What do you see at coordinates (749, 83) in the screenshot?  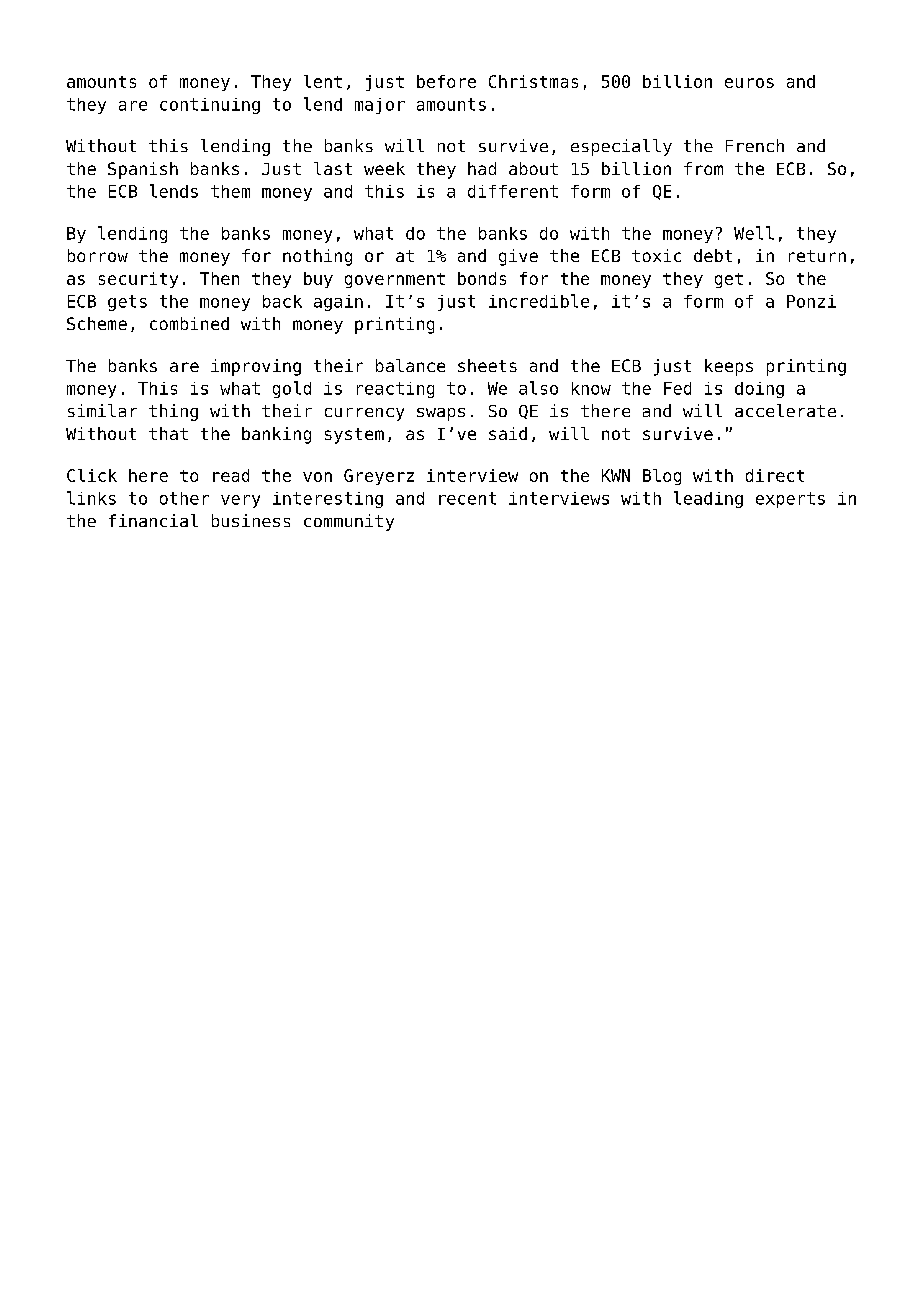 I see `euros` at bounding box center [749, 83].
